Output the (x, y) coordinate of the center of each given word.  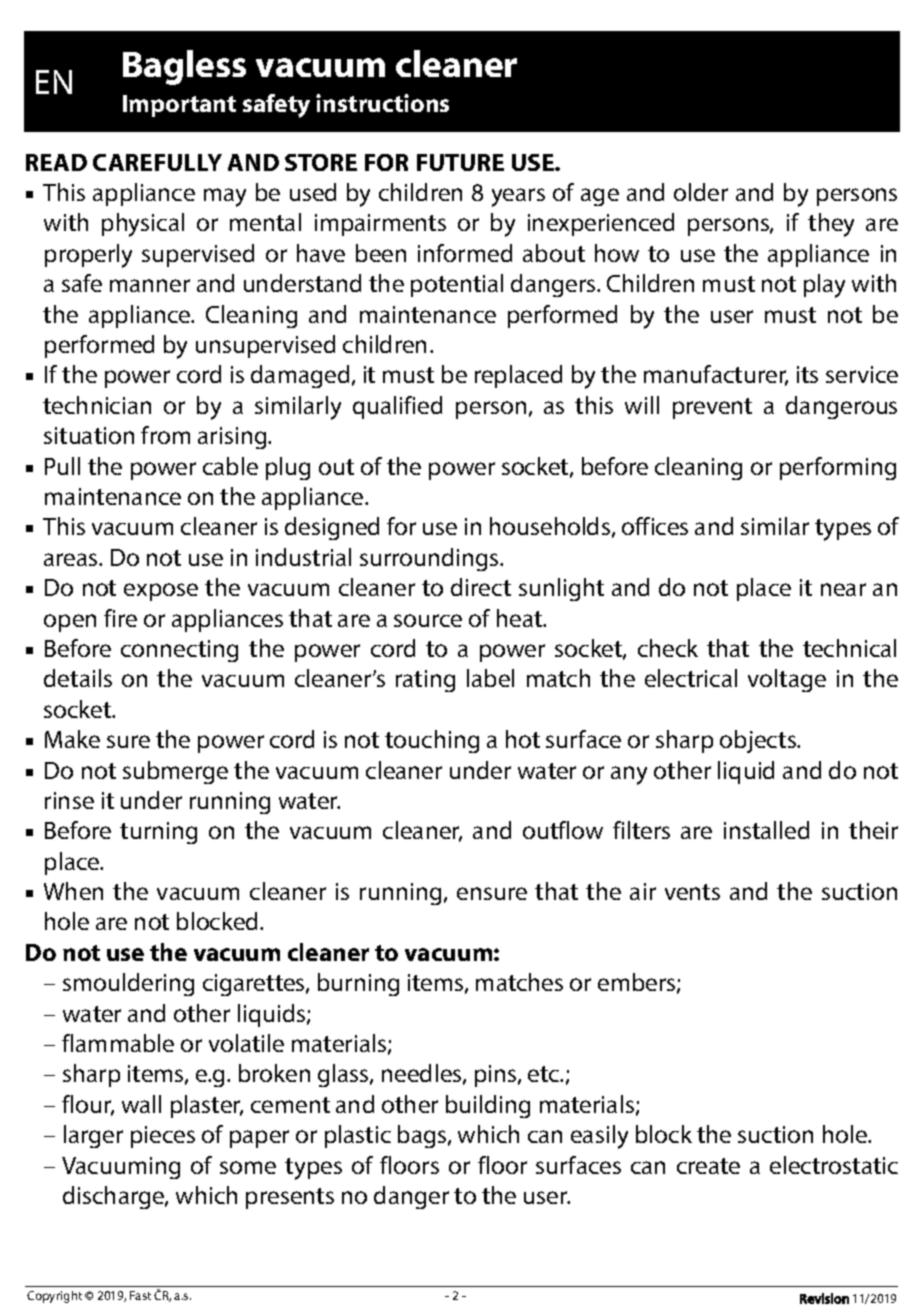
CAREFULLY (157, 162)
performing (838, 468)
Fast (140, 1295)
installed (766, 830)
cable (230, 466)
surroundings (430, 559)
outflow (563, 830)
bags (423, 1136)
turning (158, 833)
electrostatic (834, 1165)
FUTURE (460, 162)
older (701, 192)
